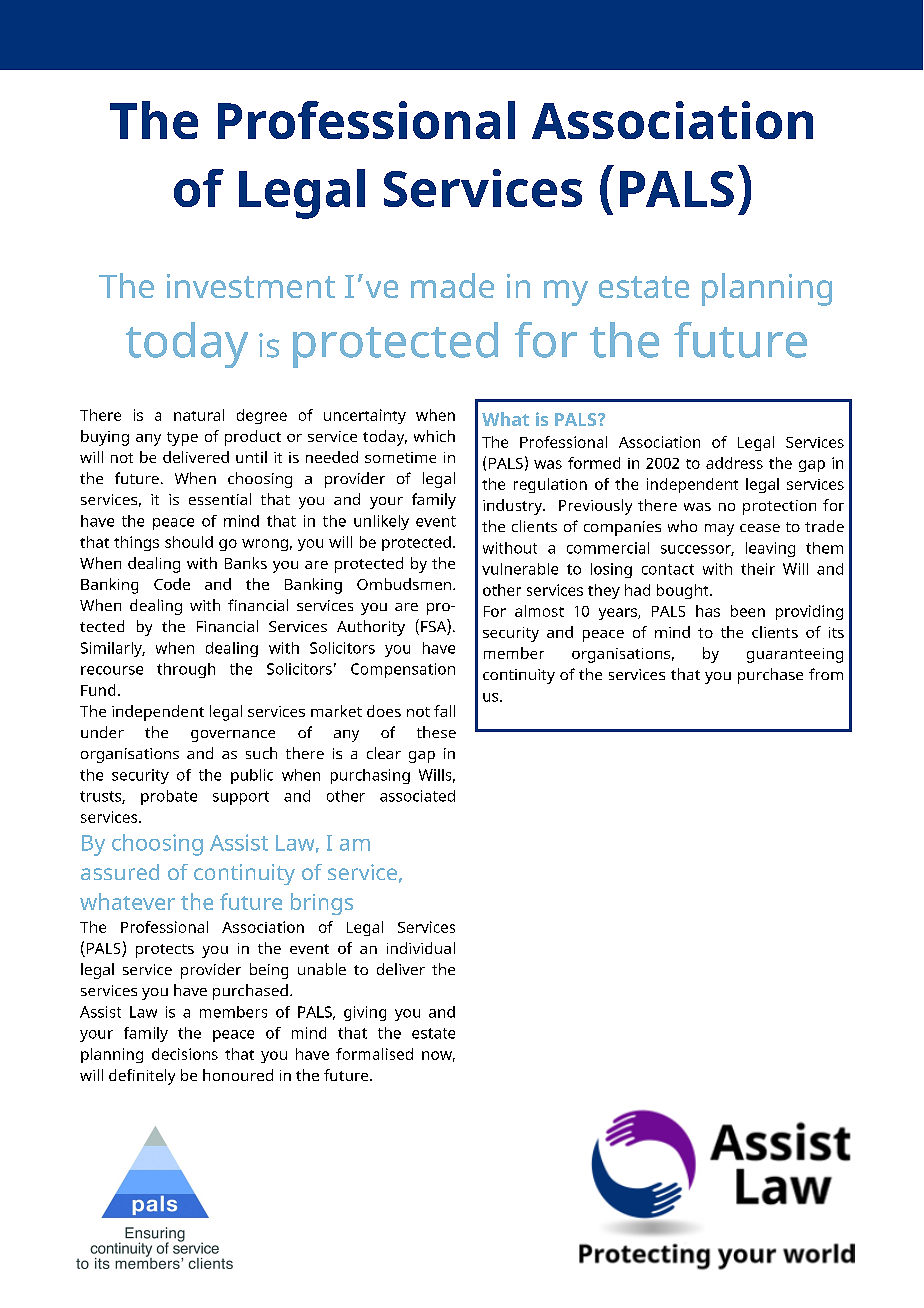  What do you see at coordinates (452, 285) in the screenshot?
I see `made` at bounding box center [452, 285].
